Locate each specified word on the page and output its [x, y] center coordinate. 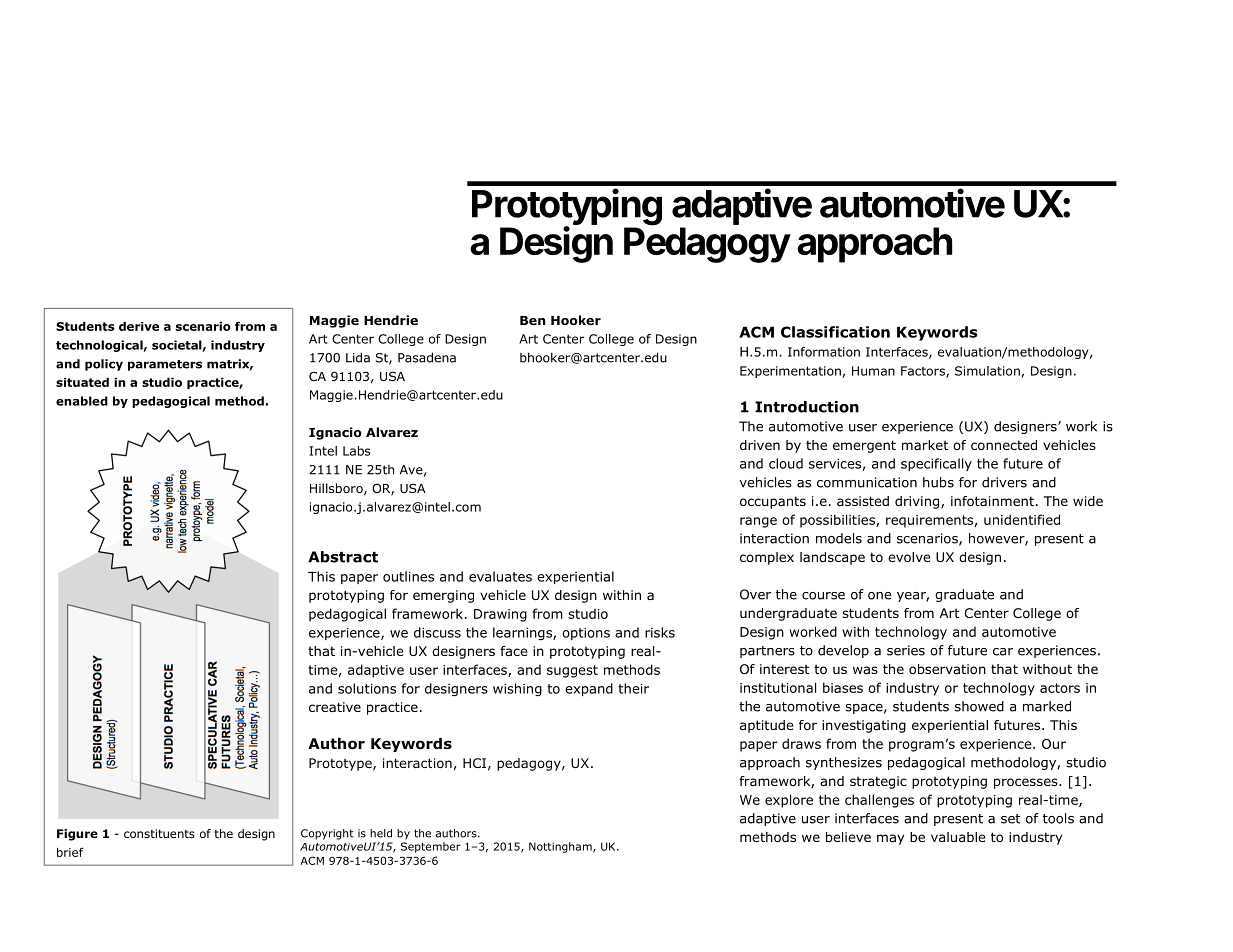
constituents [159, 833]
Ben [532, 320]
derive [139, 326]
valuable [958, 837]
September [431, 847]
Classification [835, 332]
